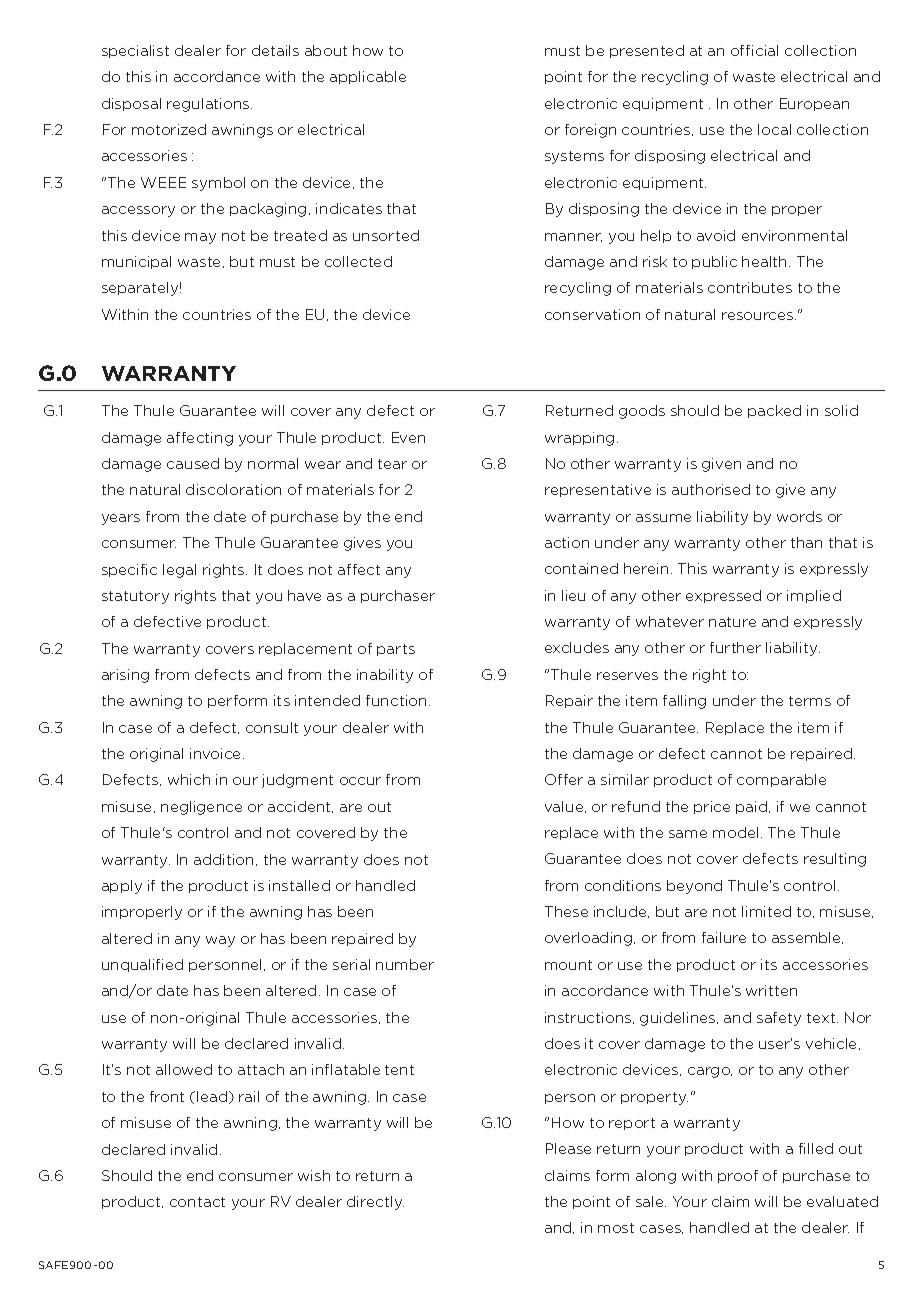 The width and height of the screenshot is (924, 1308). What do you see at coordinates (754, 50) in the screenshot?
I see `official` at bounding box center [754, 50].
